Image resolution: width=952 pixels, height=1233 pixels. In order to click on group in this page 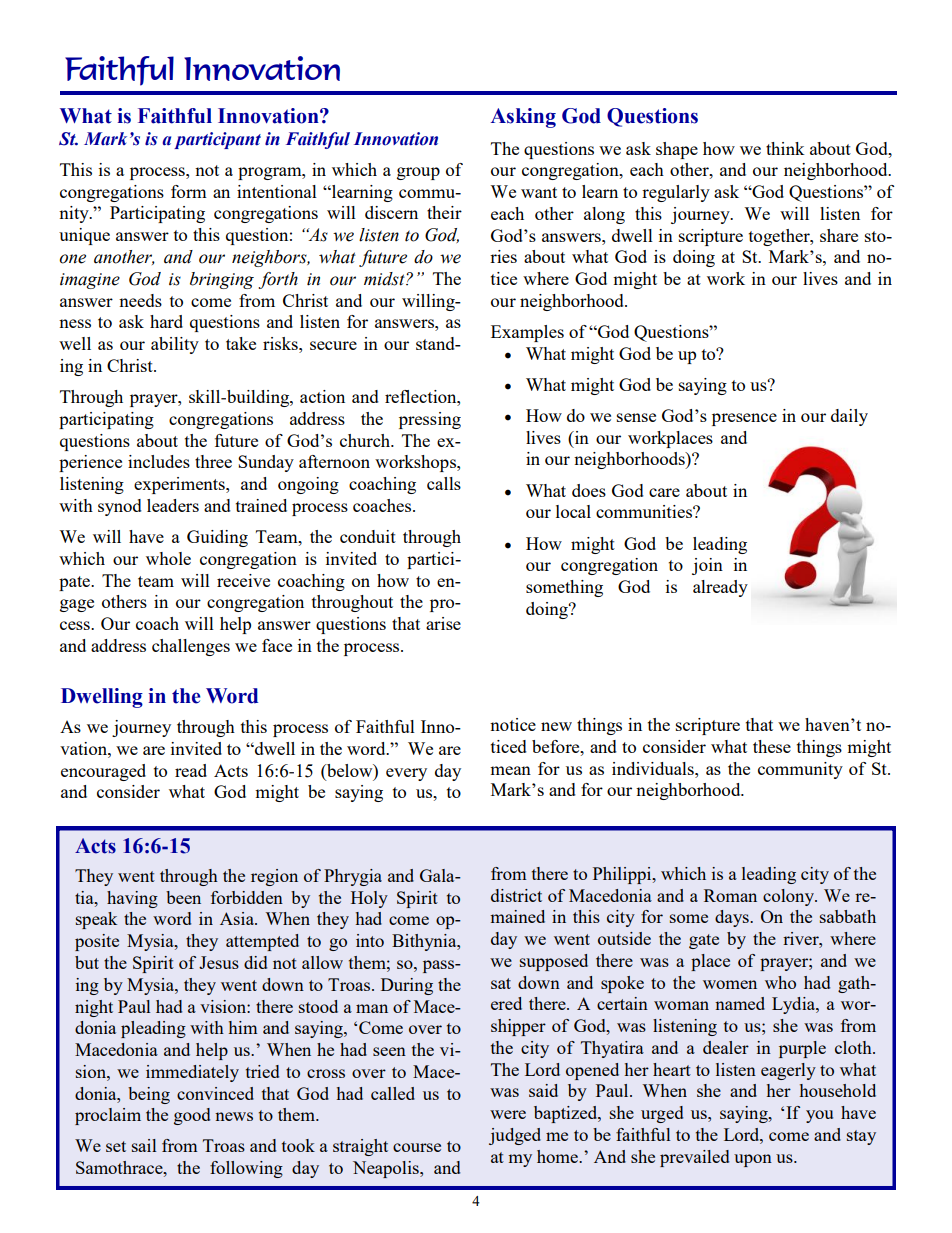, I will do `click(418, 173)`.
